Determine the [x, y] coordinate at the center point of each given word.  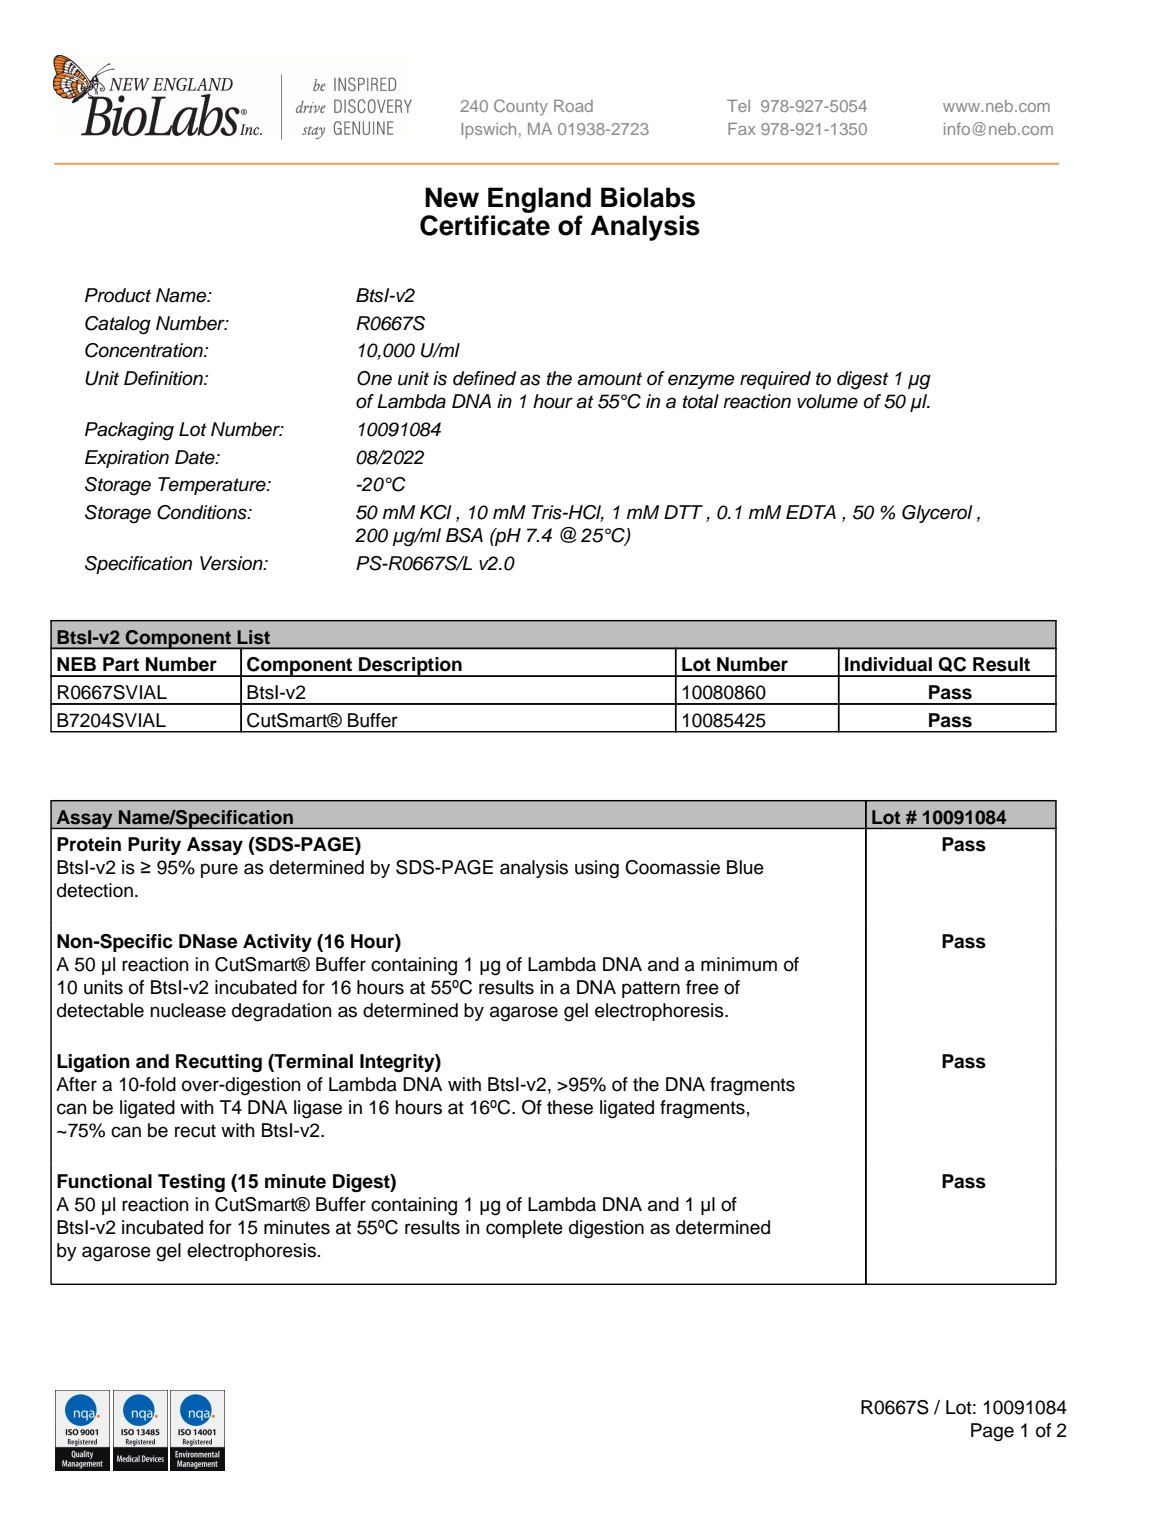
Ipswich [488, 131]
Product [118, 295]
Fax [742, 129]
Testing [191, 1183]
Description [410, 667]
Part [121, 664]
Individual [888, 664]
